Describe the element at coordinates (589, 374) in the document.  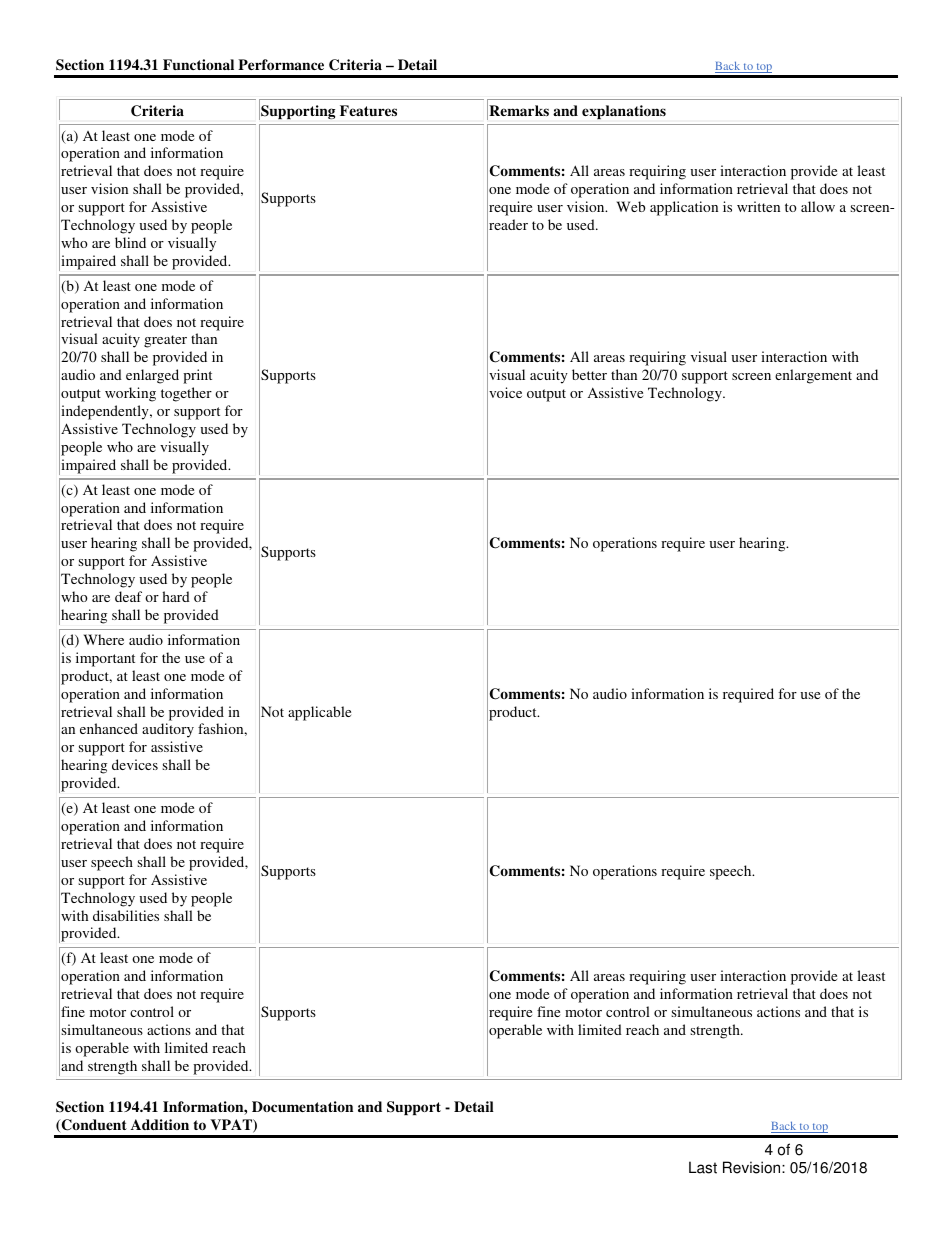
I see `better` at that location.
